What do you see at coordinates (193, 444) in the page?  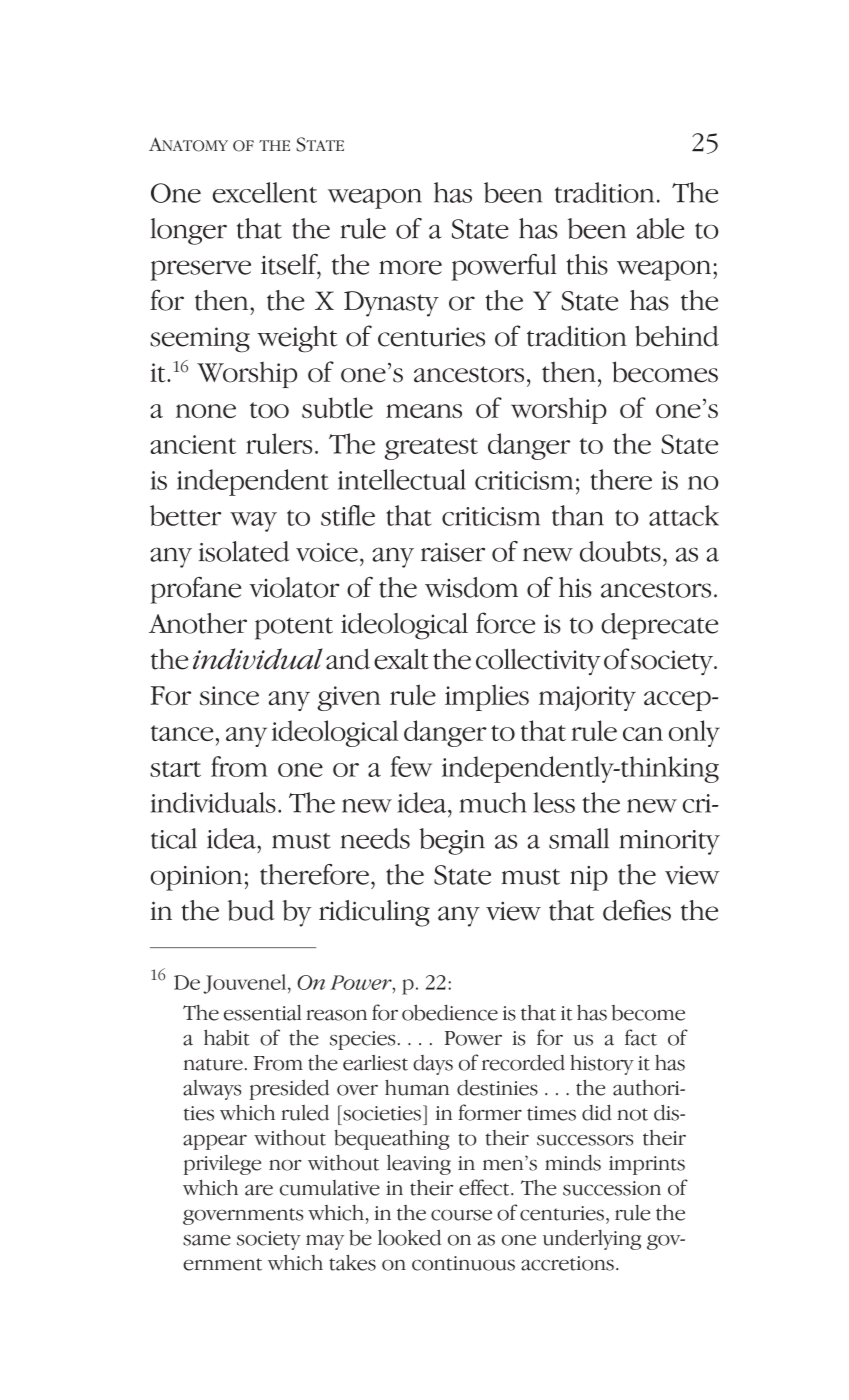 I see `ancient` at bounding box center [193, 444].
